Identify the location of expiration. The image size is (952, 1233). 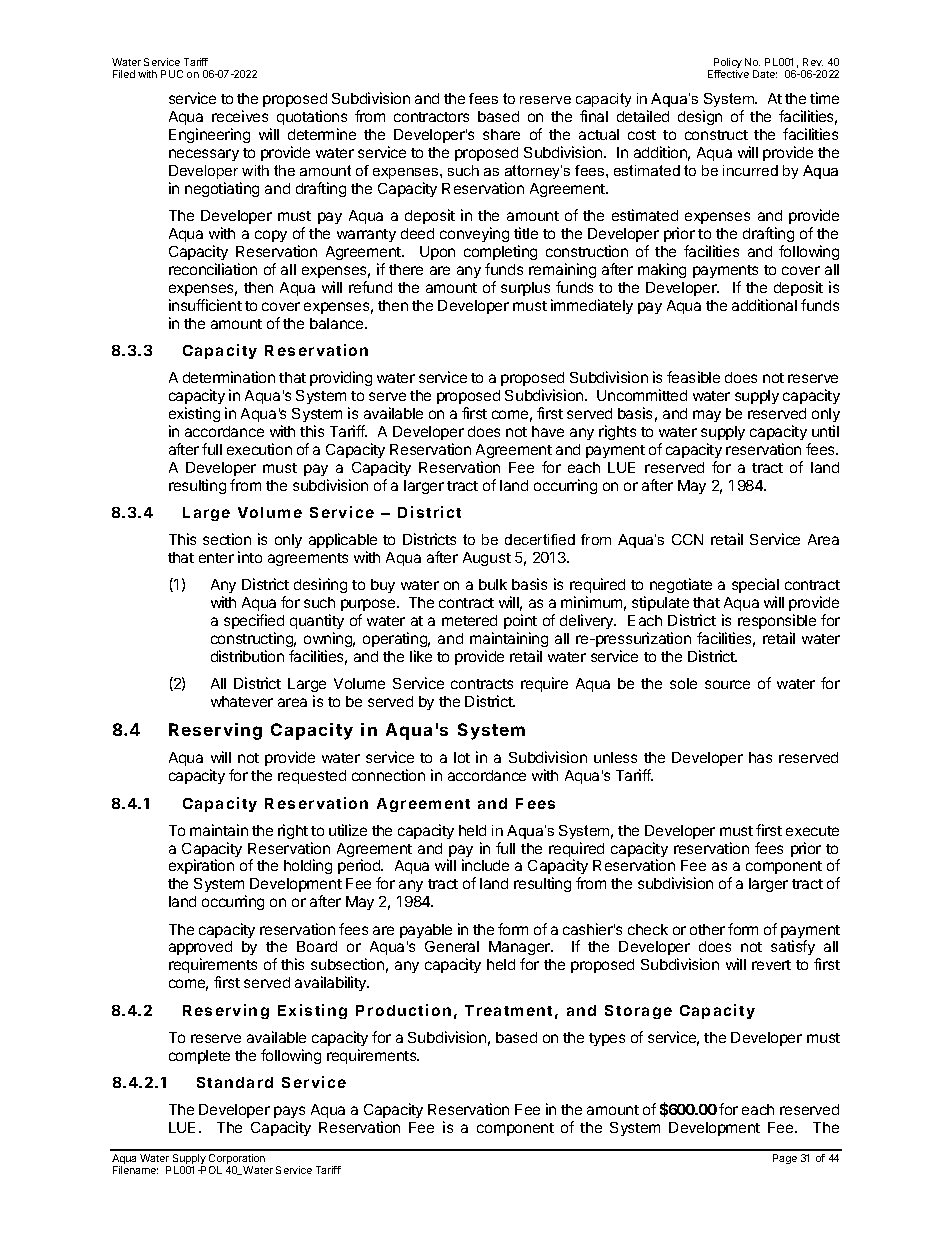
(201, 866).
